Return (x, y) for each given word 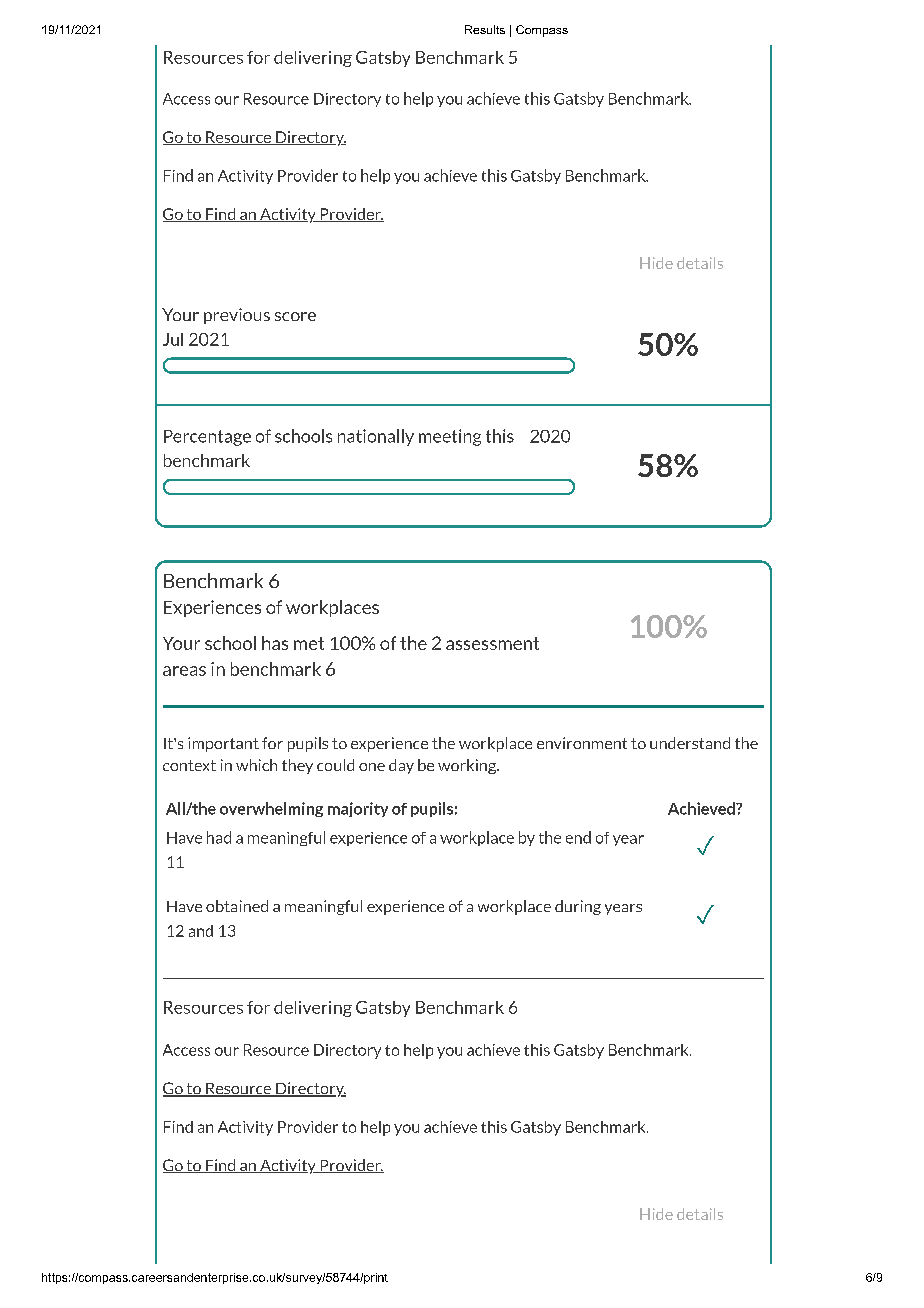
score (295, 316)
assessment (492, 643)
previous (237, 316)
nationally (376, 437)
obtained (237, 906)
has (275, 643)
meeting (450, 437)
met (309, 643)
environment (582, 743)
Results (485, 29)
